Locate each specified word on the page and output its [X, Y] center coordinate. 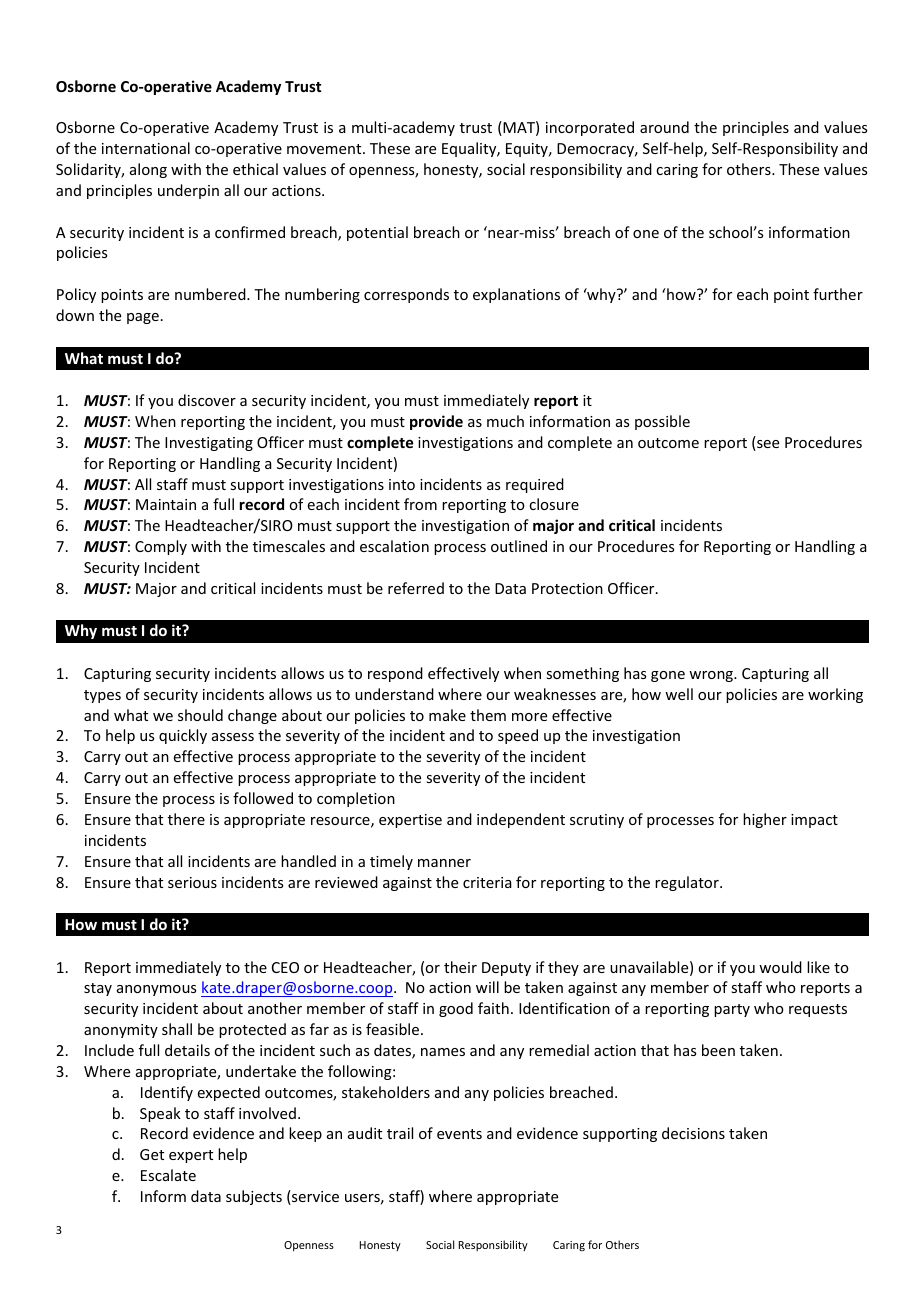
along [148, 170]
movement [325, 149]
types [102, 696]
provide [436, 422]
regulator [688, 883]
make [447, 715]
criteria [487, 882]
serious [192, 882]
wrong [712, 676]
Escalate [168, 1175]
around [664, 127]
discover [207, 400]
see [767, 445]
